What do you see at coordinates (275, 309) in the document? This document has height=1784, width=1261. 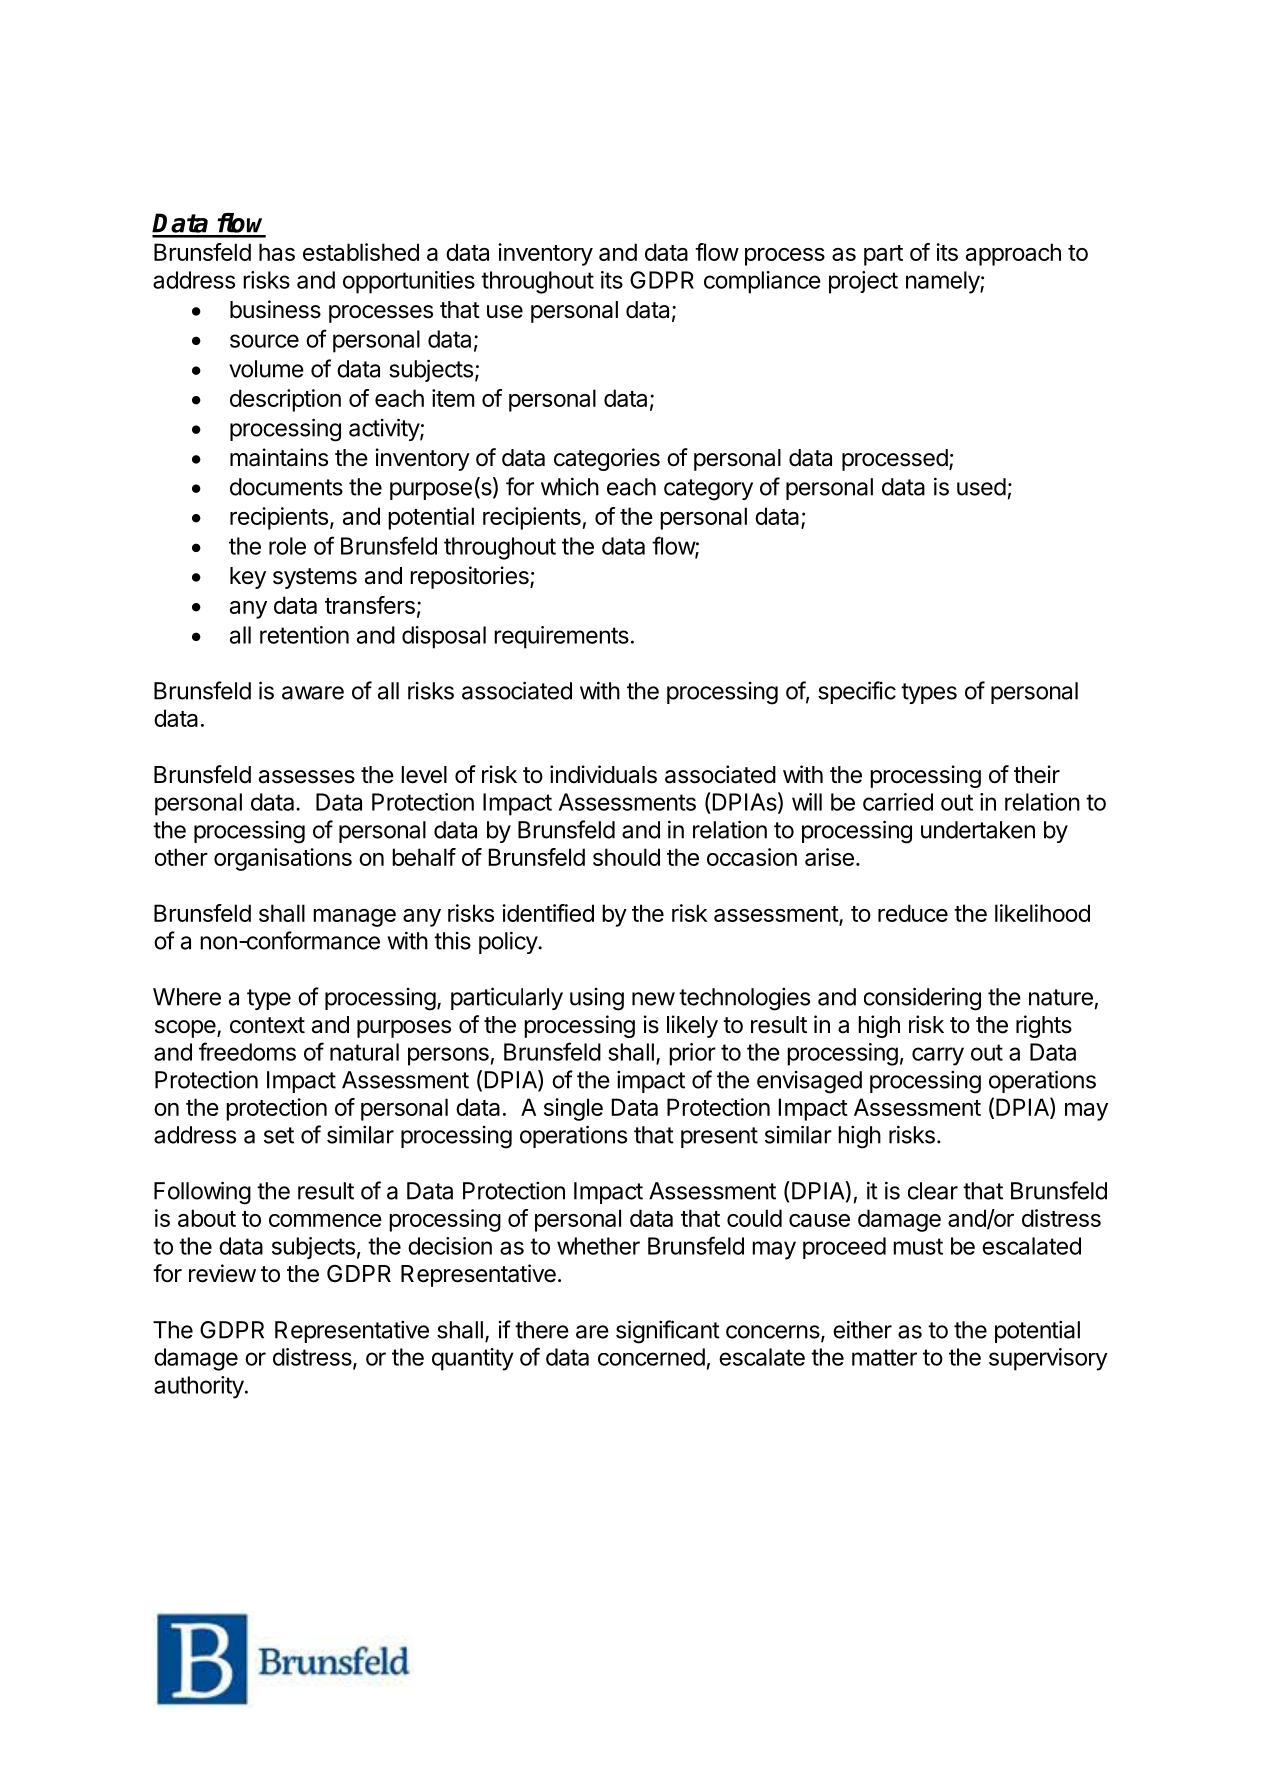 I see `business` at bounding box center [275, 309].
